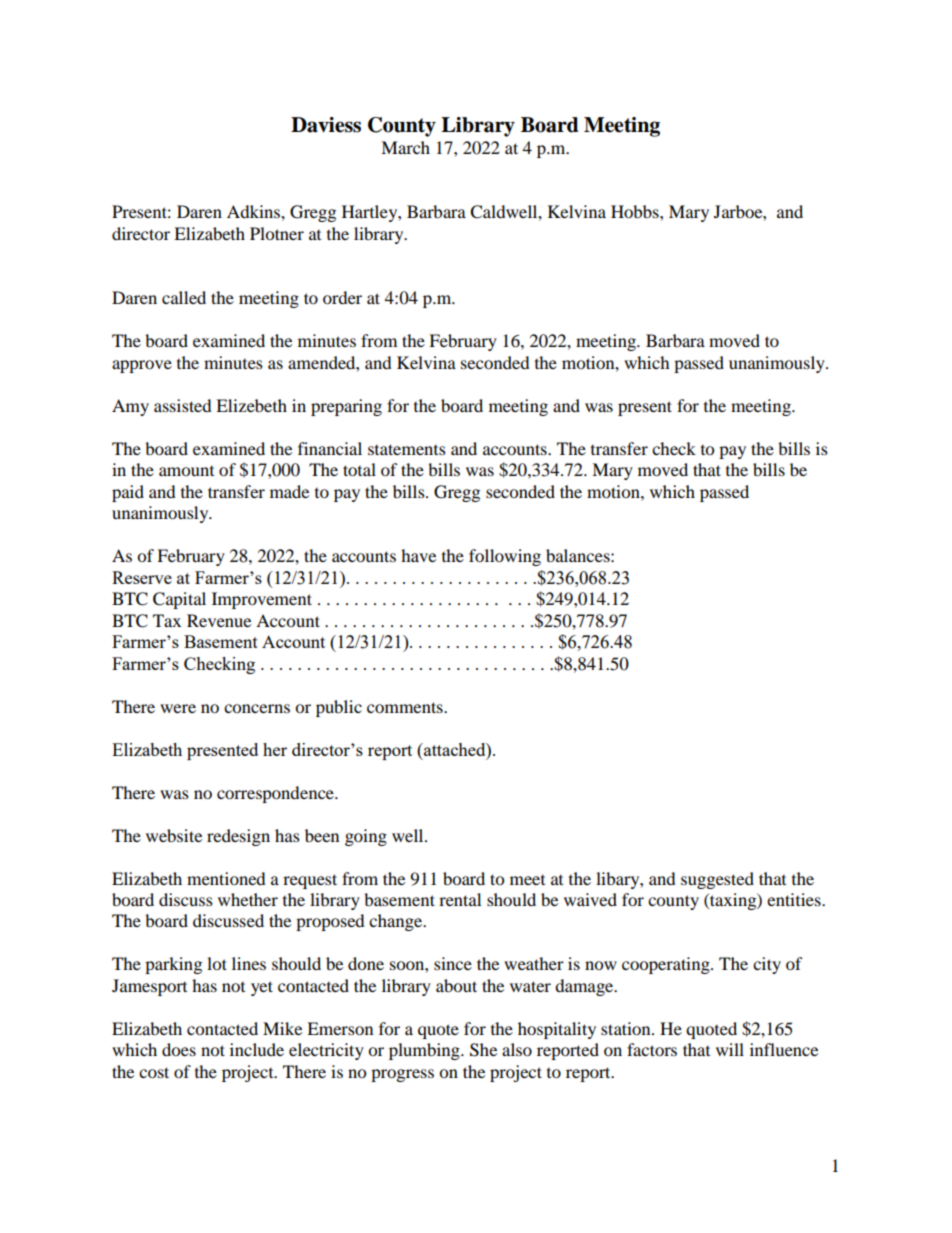  What do you see at coordinates (483, 1050) in the document?
I see `She` at bounding box center [483, 1050].
